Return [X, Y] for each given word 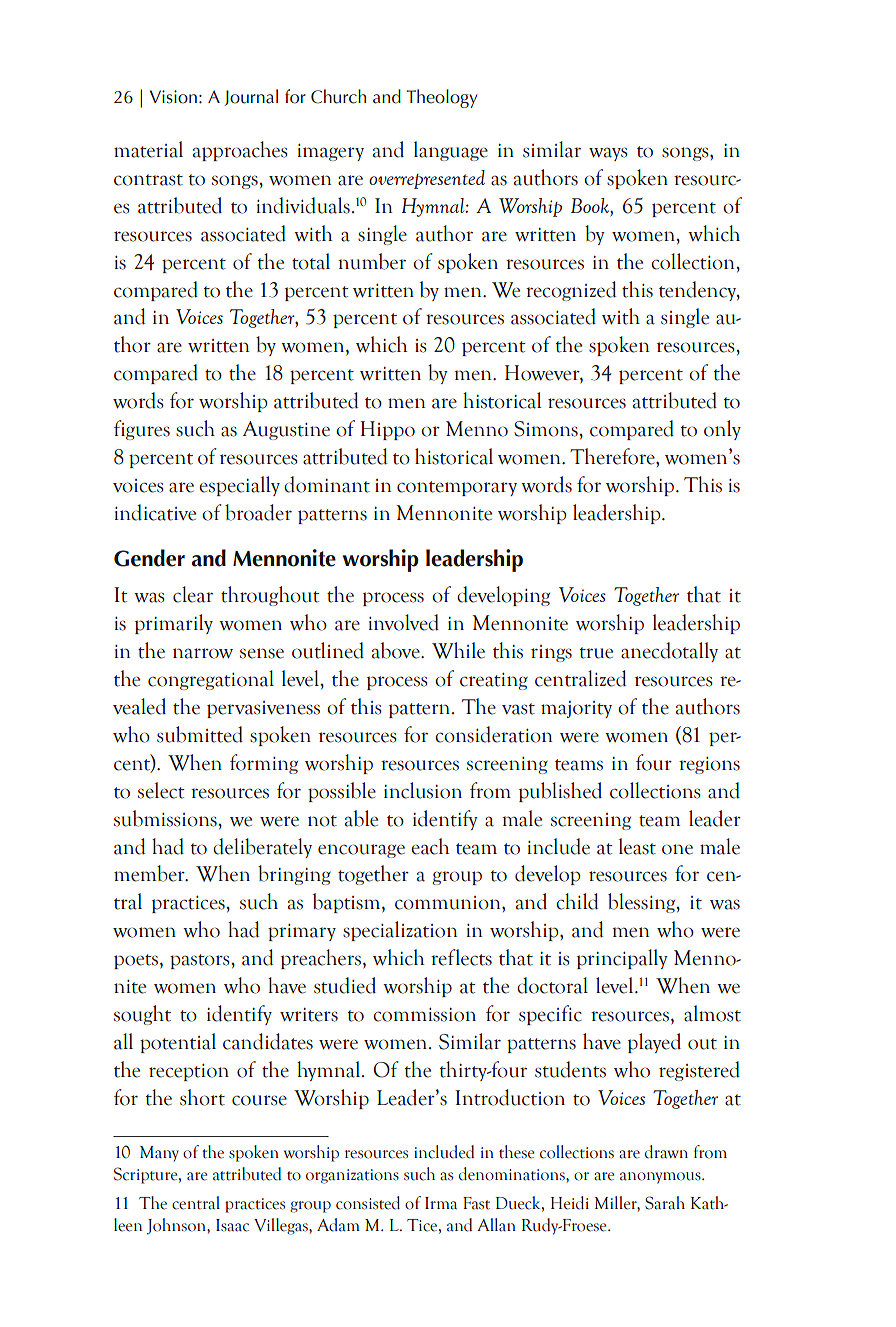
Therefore [613, 456]
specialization [400, 931]
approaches [240, 151]
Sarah [665, 1203]
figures [142, 430]
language [451, 151]
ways [608, 154]
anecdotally [669, 652]
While [458, 650]
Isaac [232, 1225]
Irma [441, 1203]
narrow [203, 653]
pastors [201, 961]
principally [622, 959]
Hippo [387, 430]
